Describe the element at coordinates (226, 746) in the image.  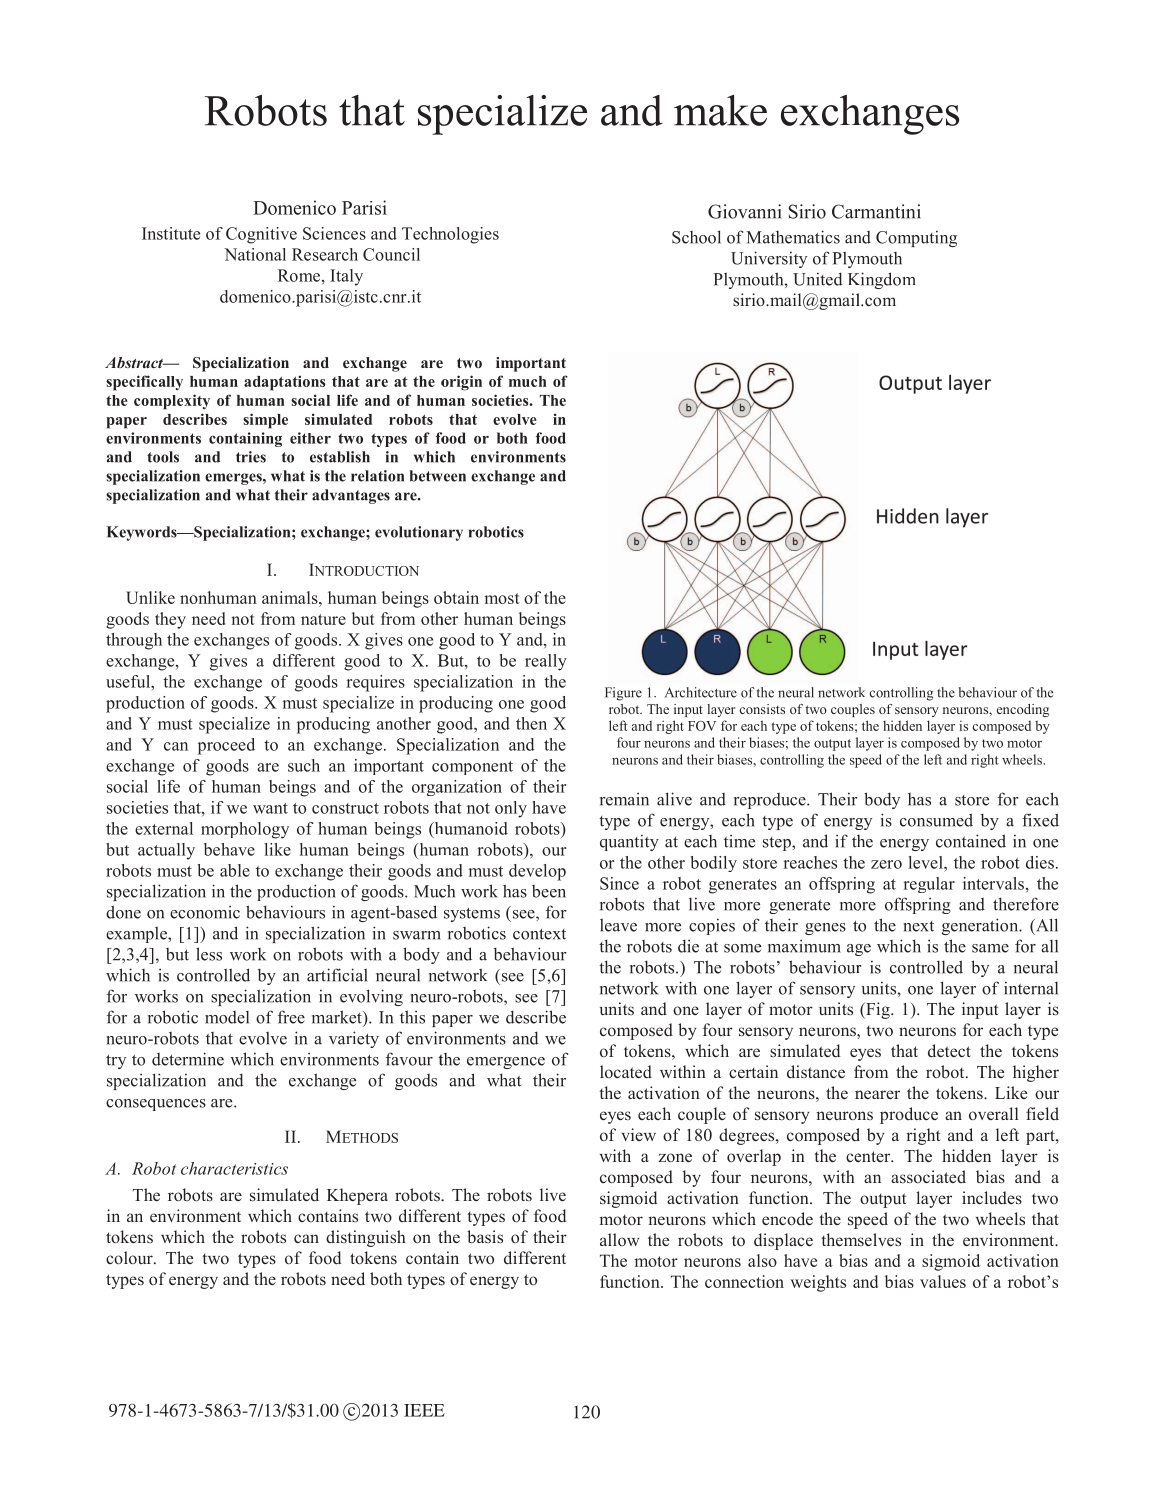
I see `proceed` at that location.
